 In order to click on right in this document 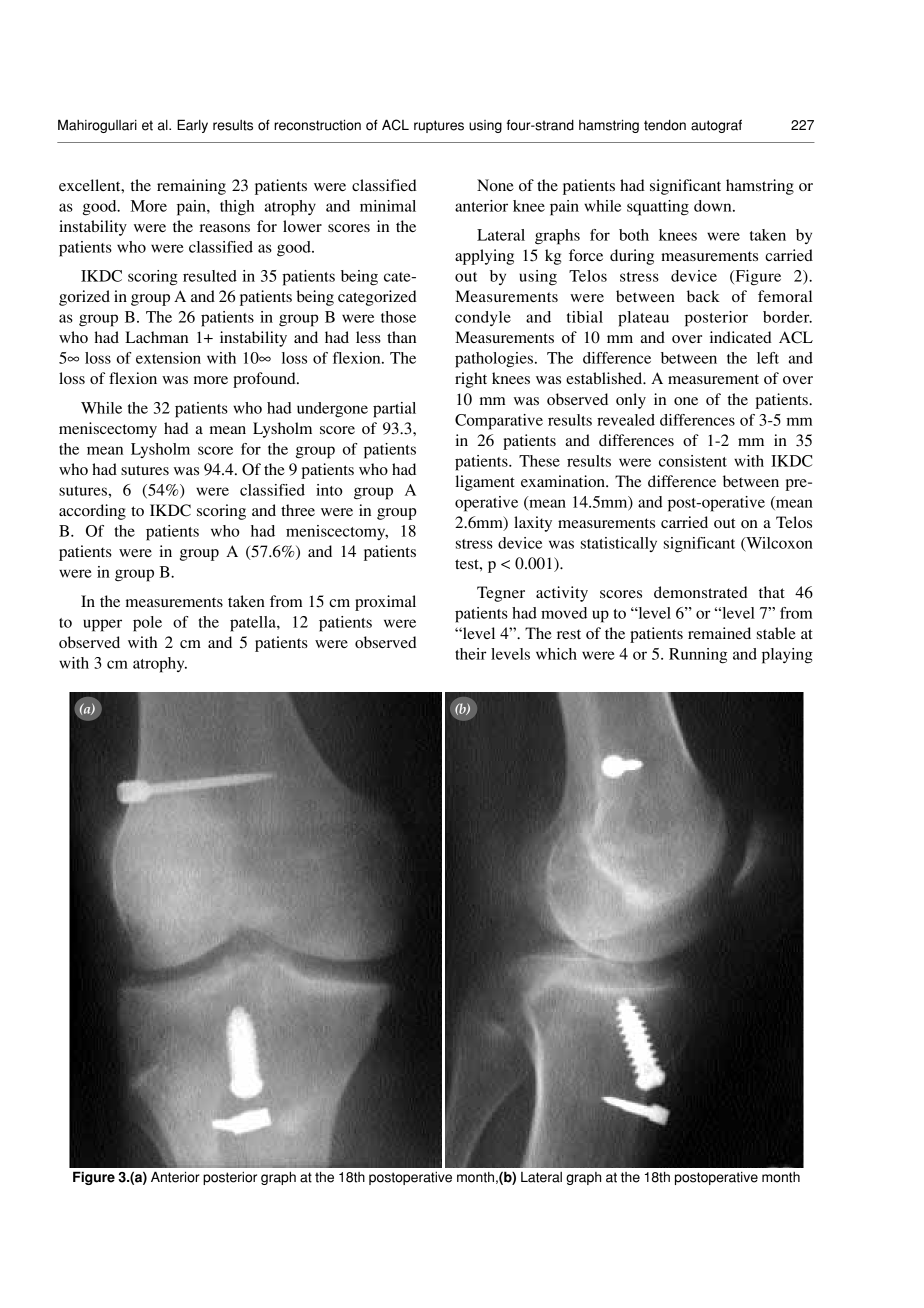, I will do `click(471, 380)`.
